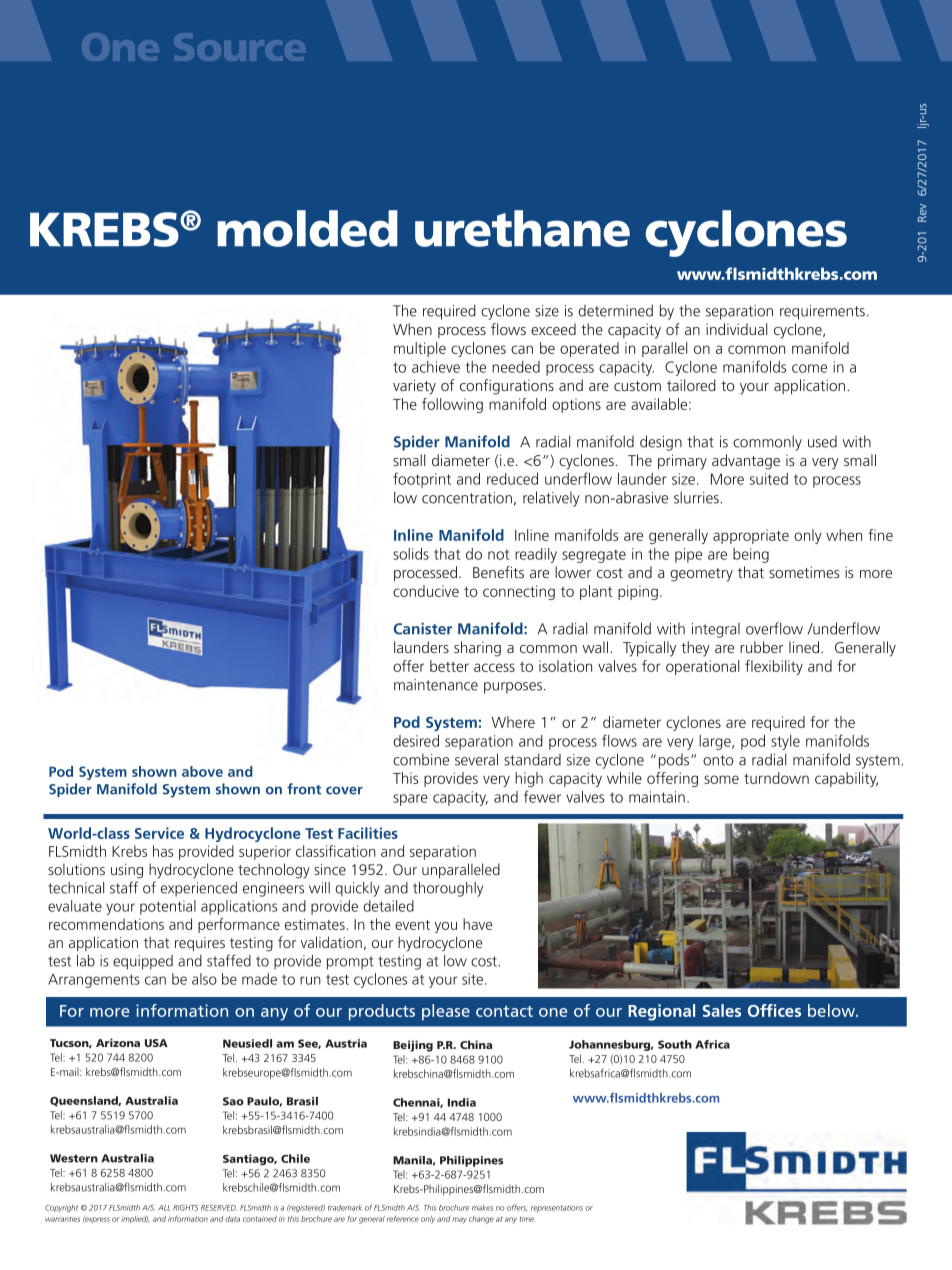 The height and width of the screenshot is (1270, 952). What do you see at coordinates (498, 572) in the screenshot?
I see `Benefits` at bounding box center [498, 572].
